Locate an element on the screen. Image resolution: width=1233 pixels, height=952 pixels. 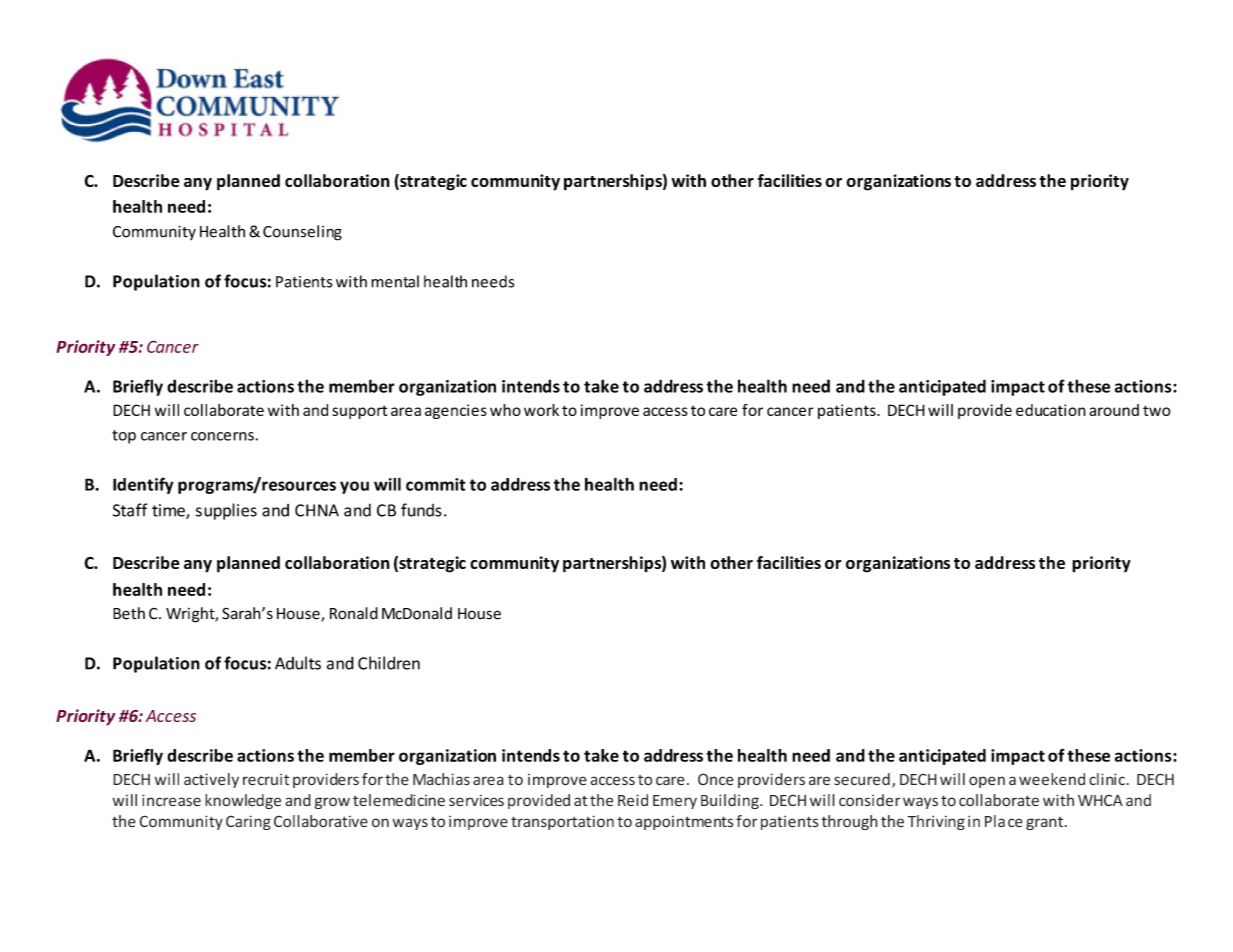
support is located at coordinates (359, 412).
